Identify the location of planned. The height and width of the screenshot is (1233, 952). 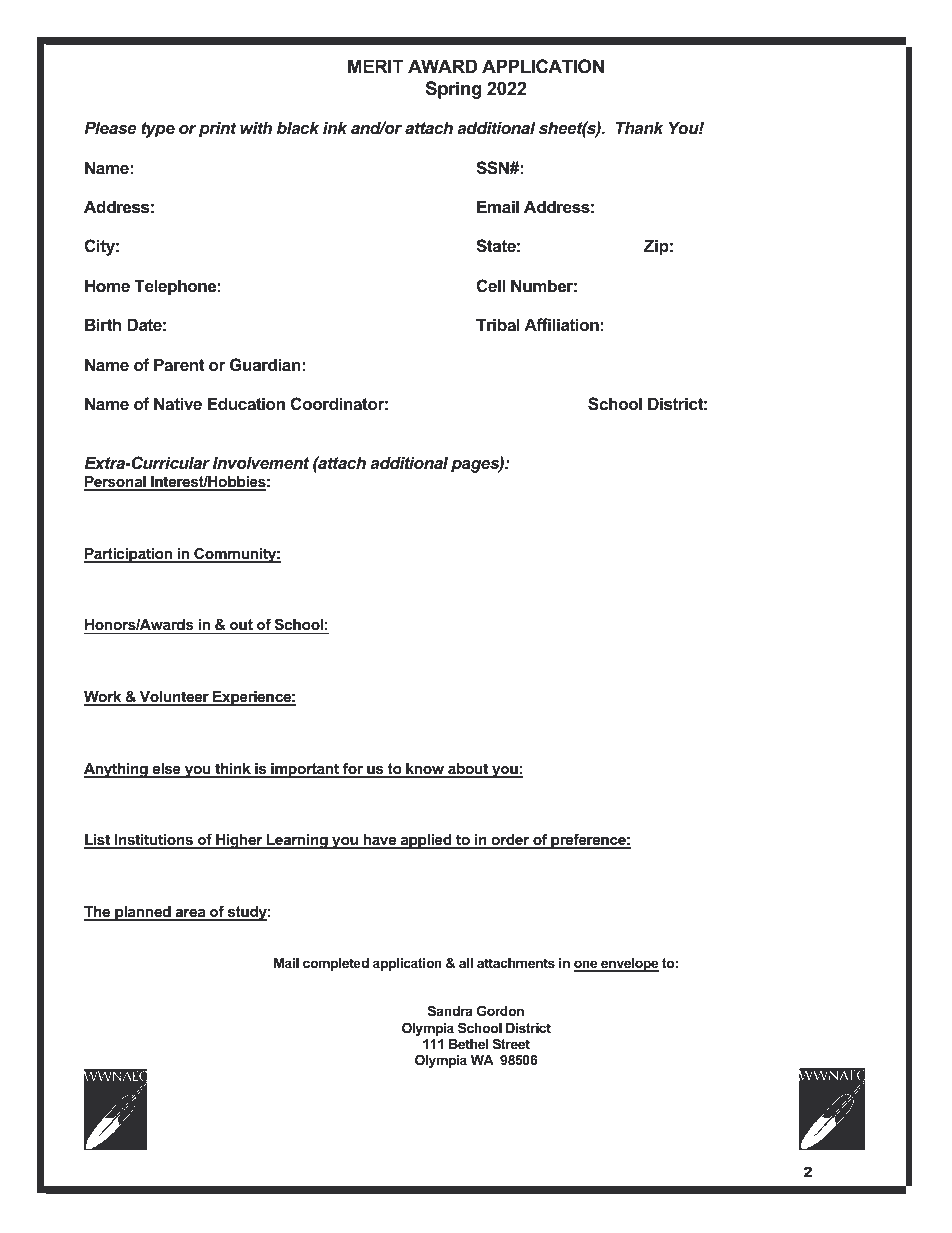
(143, 913).
